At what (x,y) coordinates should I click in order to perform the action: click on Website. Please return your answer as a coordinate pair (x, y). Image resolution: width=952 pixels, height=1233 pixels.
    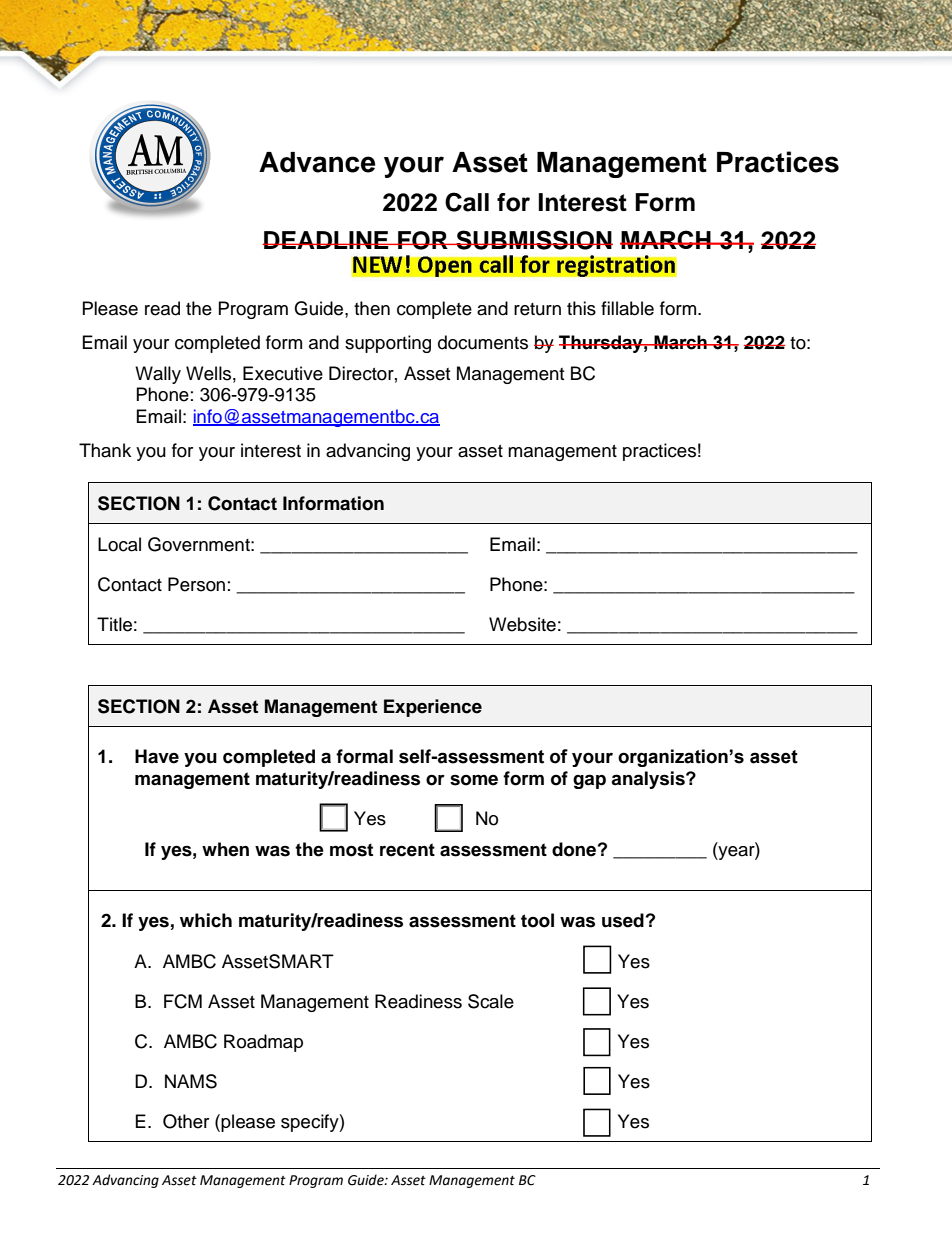
    Looking at the image, I should click on (522, 624).
